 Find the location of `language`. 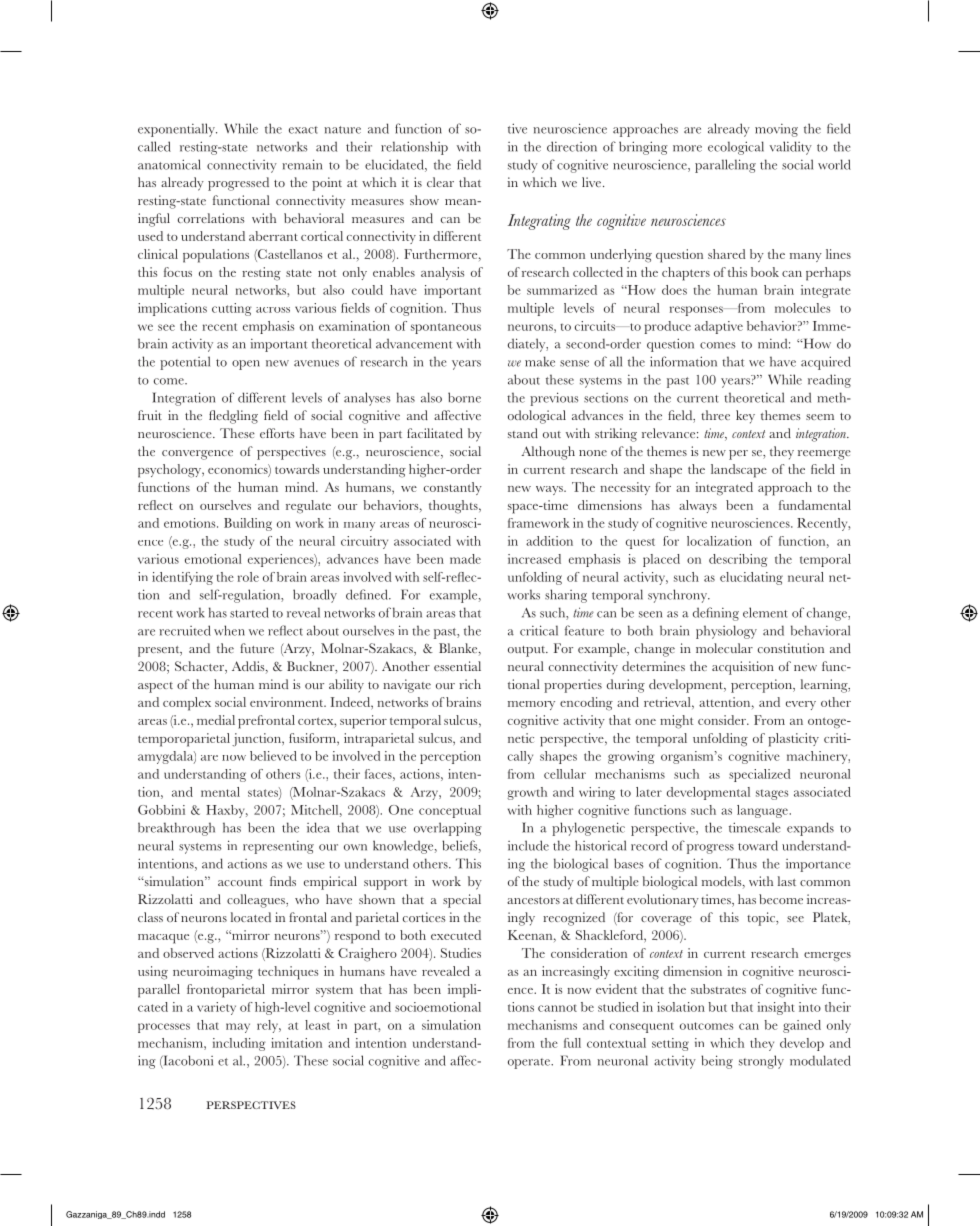

language is located at coordinates (762, 811).
